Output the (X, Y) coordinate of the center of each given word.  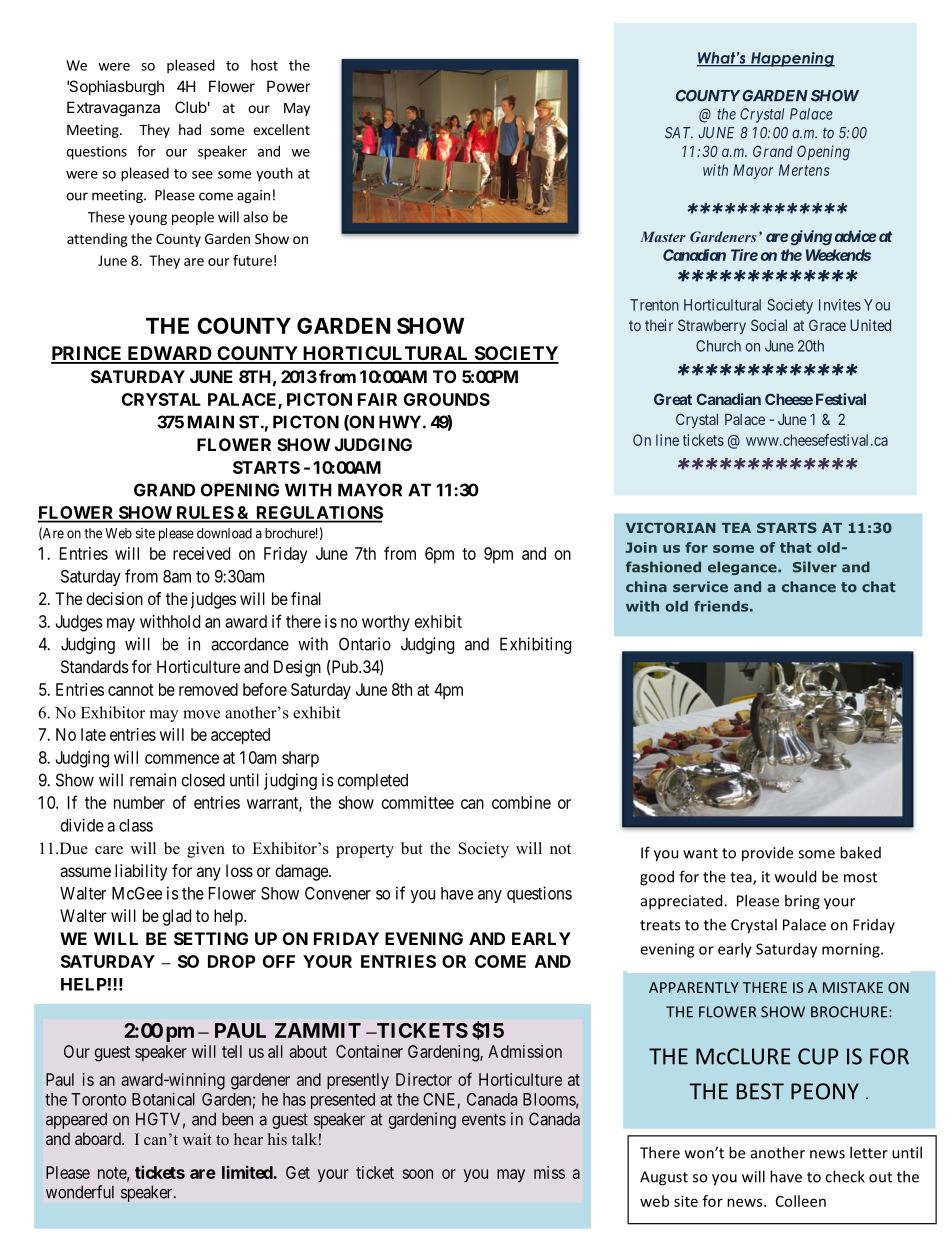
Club (191, 107)
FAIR (377, 399)
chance (809, 586)
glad (177, 917)
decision (115, 598)
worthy (386, 623)
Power (288, 86)
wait (197, 1139)
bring (802, 902)
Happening (792, 59)
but (412, 848)
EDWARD (169, 354)
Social (769, 325)
